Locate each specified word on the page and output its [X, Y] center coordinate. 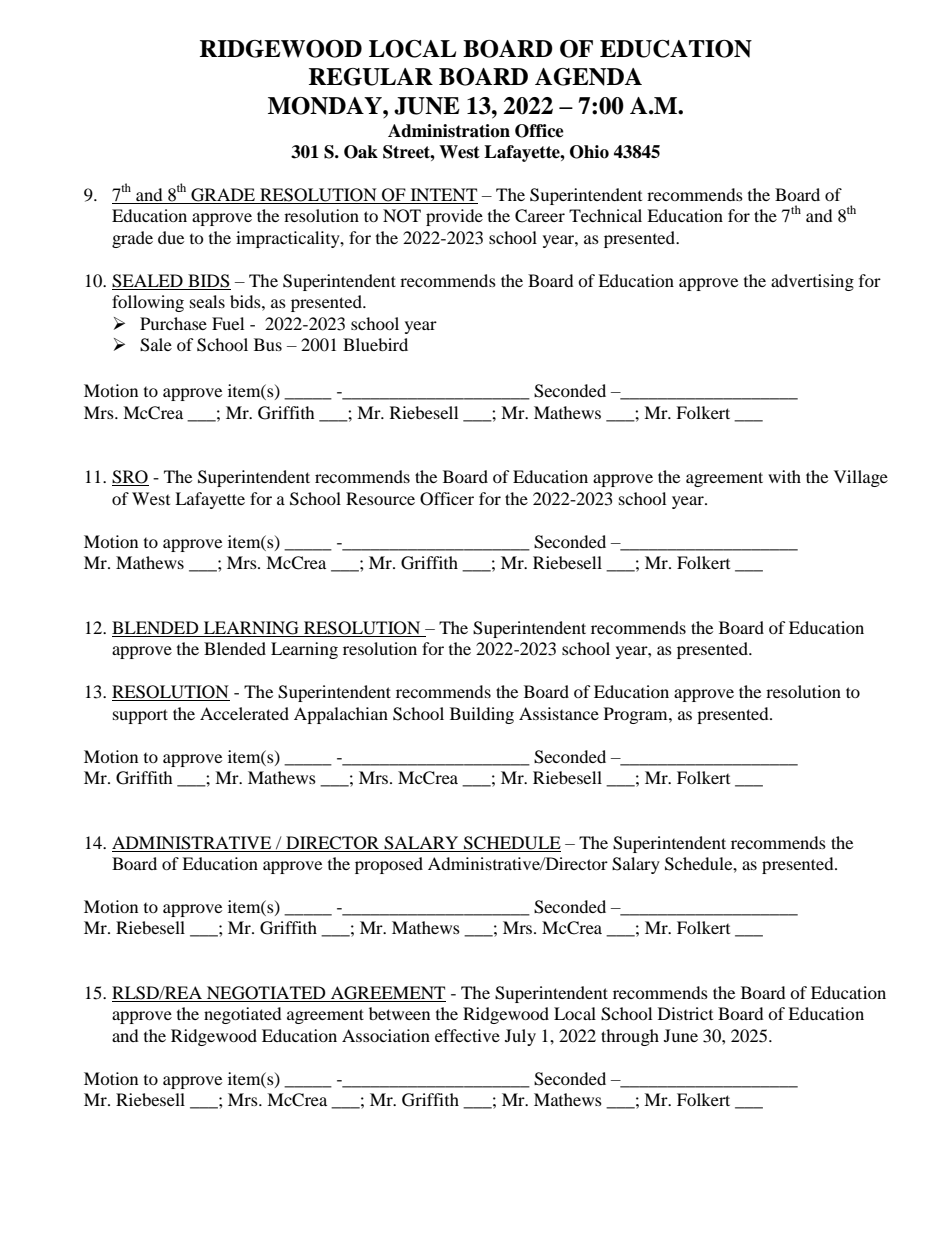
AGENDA [588, 77]
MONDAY [326, 106]
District [685, 1013]
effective [467, 1035]
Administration [449, 131]
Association [386, 1035]
